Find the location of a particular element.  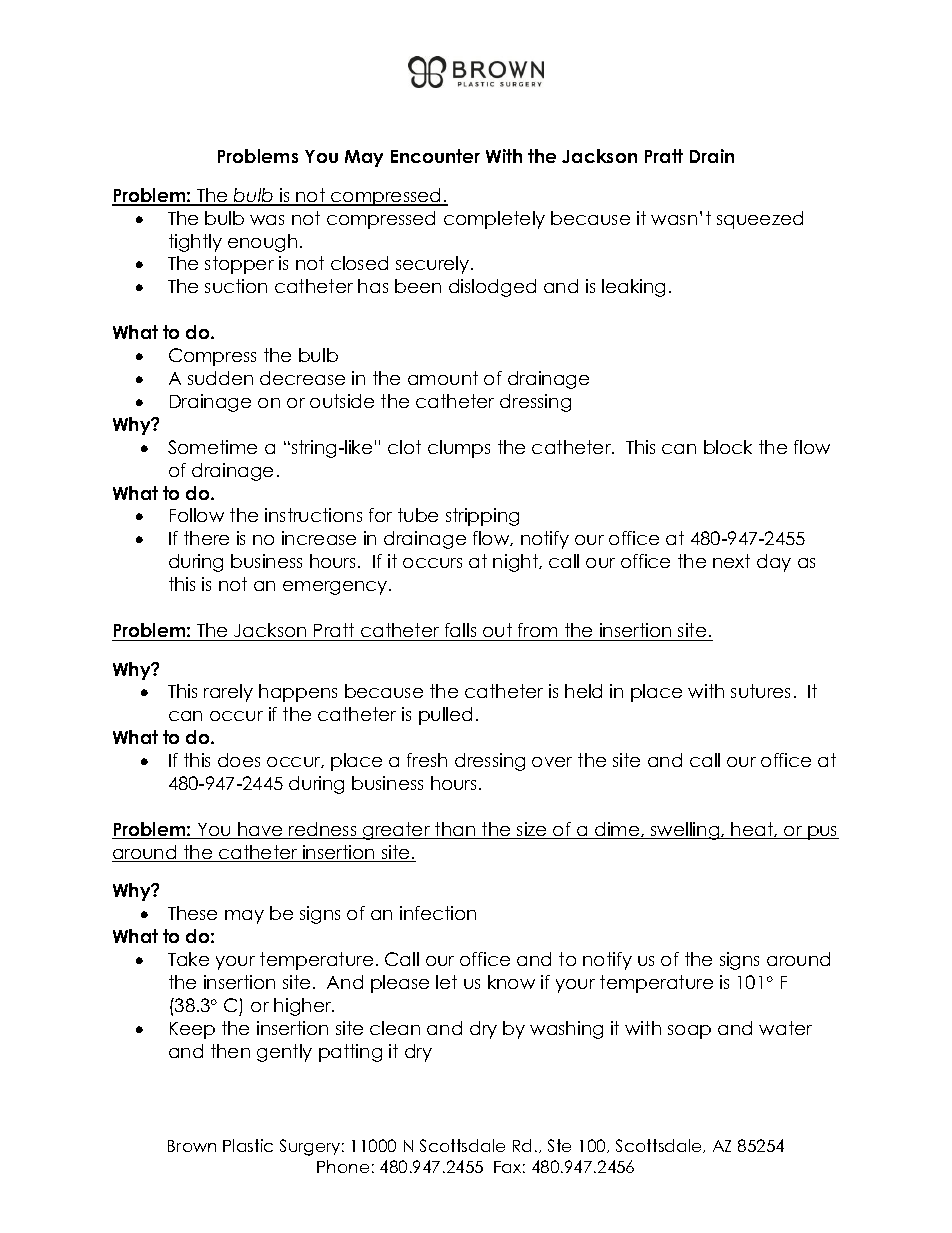

water is located at coordinates (785, 1028).
